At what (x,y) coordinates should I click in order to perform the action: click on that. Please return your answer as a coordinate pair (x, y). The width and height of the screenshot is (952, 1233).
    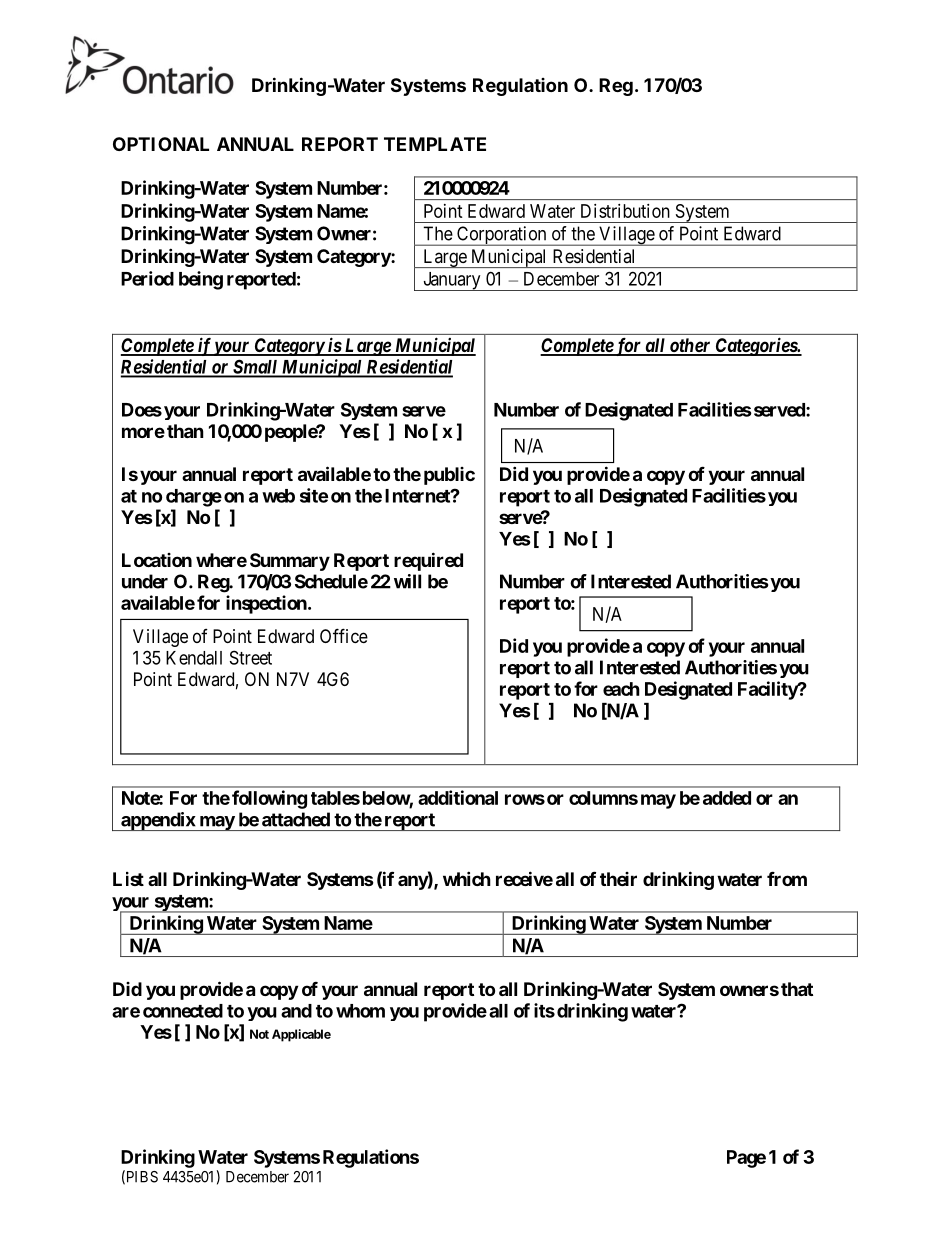
    Looking at the image, I should click on (797, 989).
